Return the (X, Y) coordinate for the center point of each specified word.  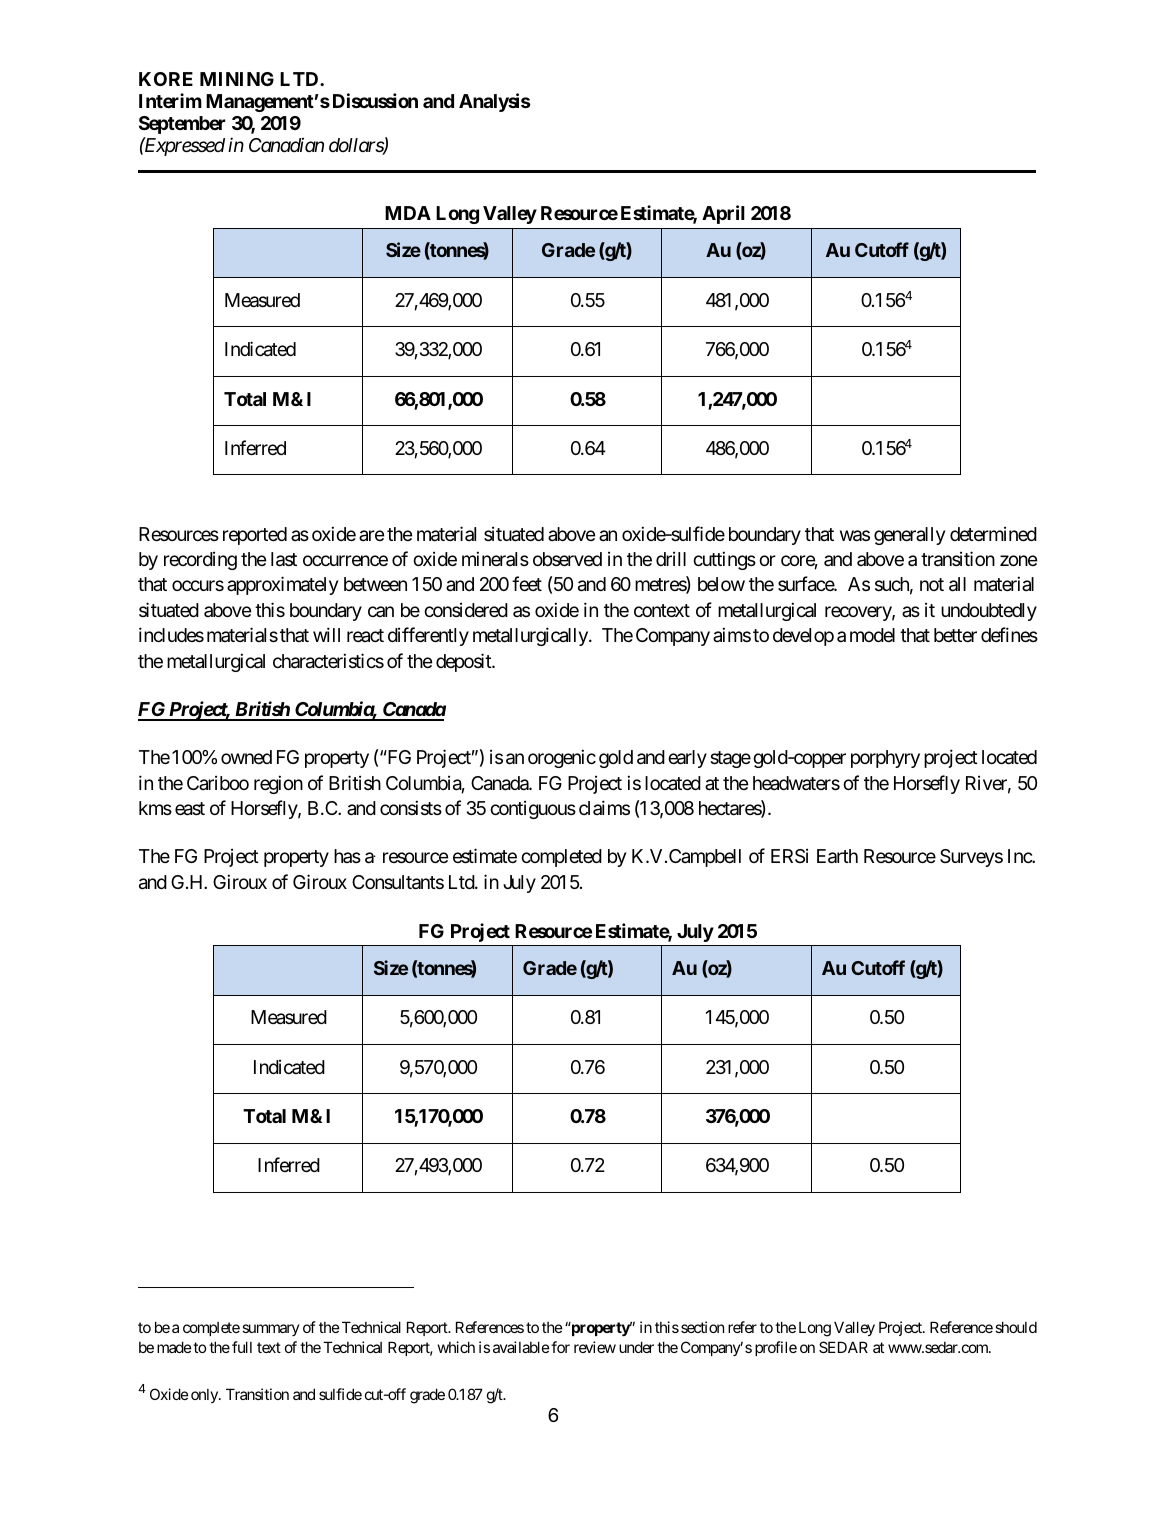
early (687, 759)
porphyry (885, 759)
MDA (408, 213)
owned (246, 757)
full (242, 1347)
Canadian (286, 145)
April (723, 214)
